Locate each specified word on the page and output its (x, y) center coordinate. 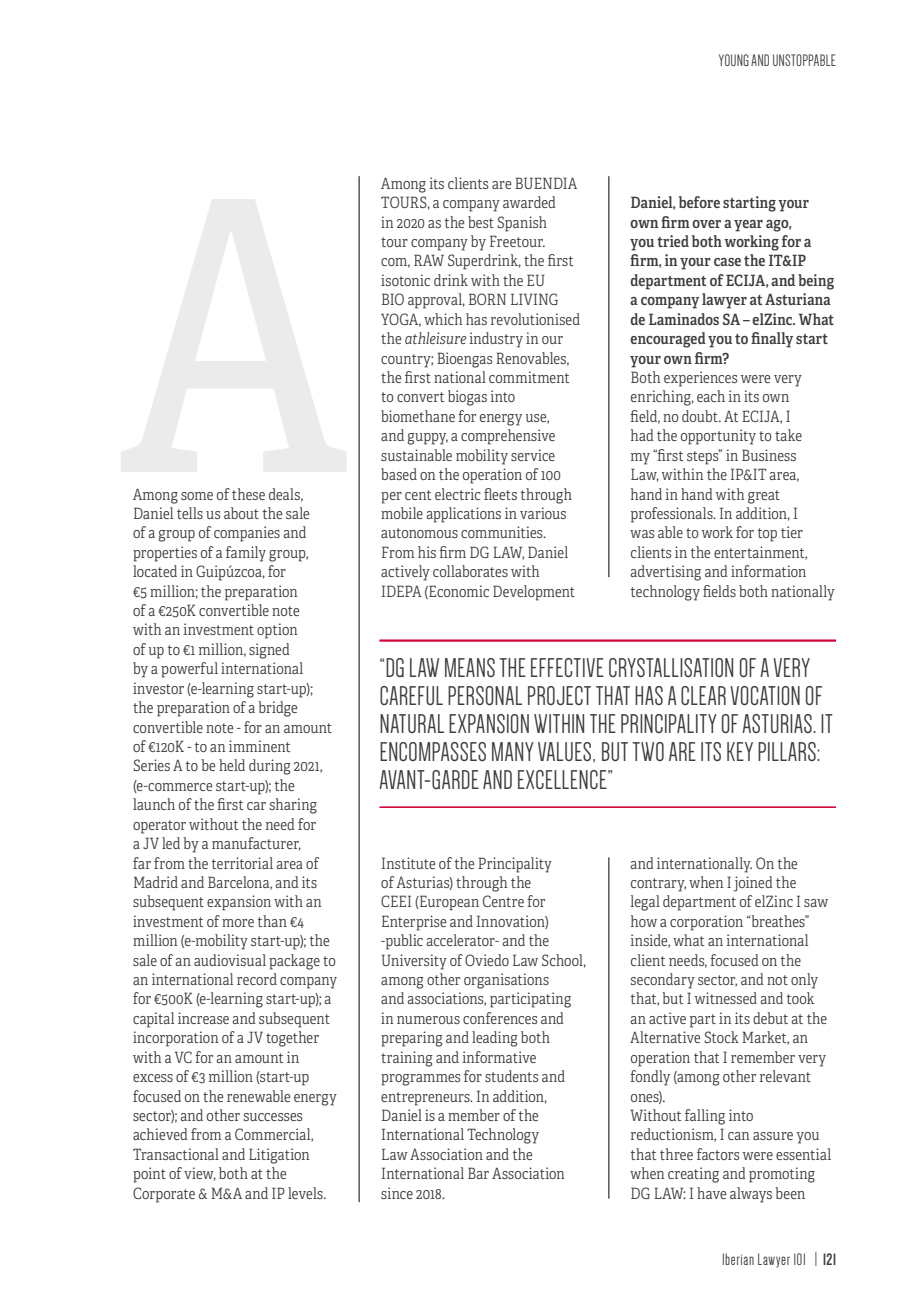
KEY (740, 751)
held (232, 765)
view (200, 1174)
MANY (513, 751)
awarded (529, 202)
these (248, 494)
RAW (429, 260)
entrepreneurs (426, 1099)
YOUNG (734, 60)
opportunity (718, 437)
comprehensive (508, 437)
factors (718, 1154)
